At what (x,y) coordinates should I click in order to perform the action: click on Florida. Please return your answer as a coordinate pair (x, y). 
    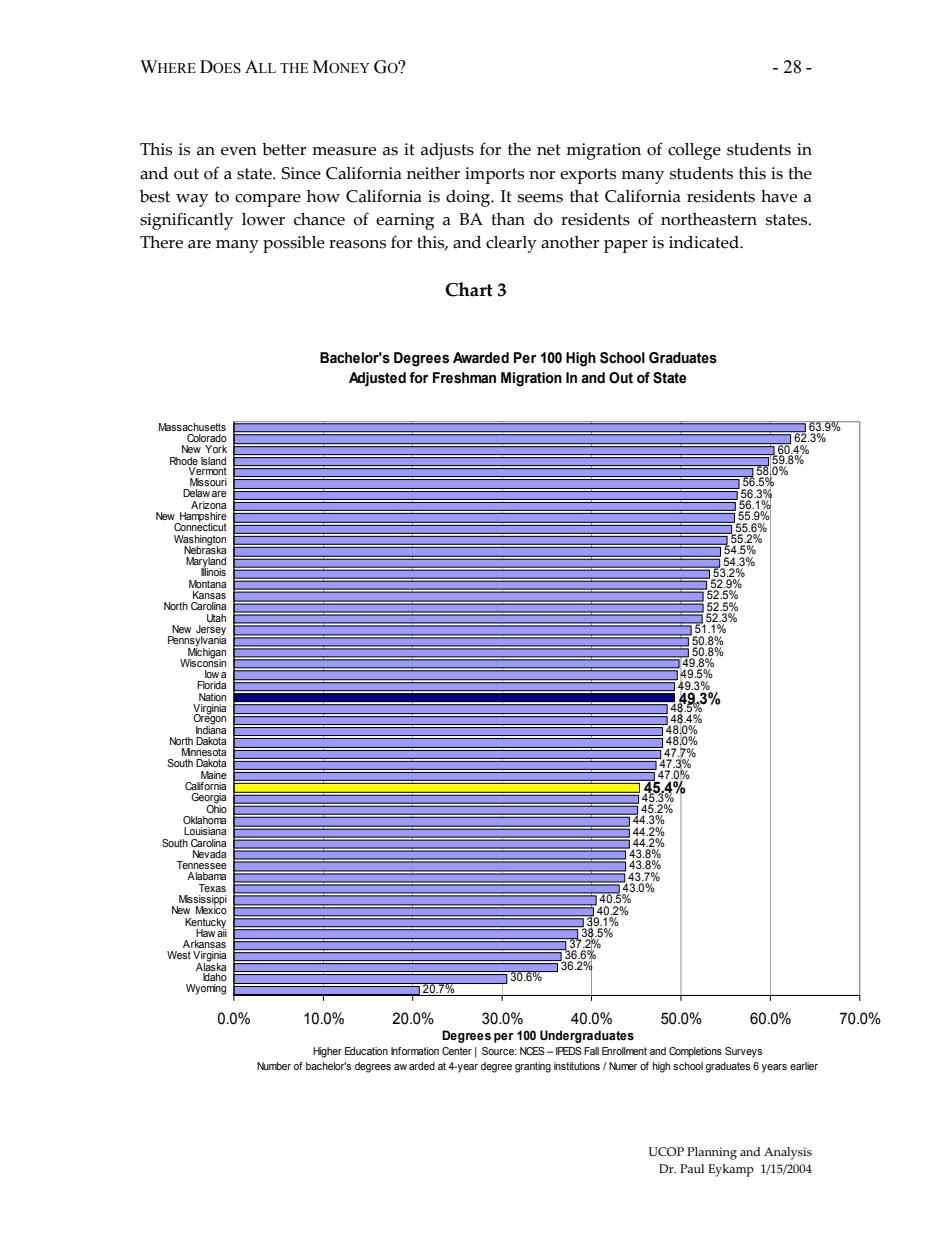
    Looking at the image, I should click on (211, 685).
